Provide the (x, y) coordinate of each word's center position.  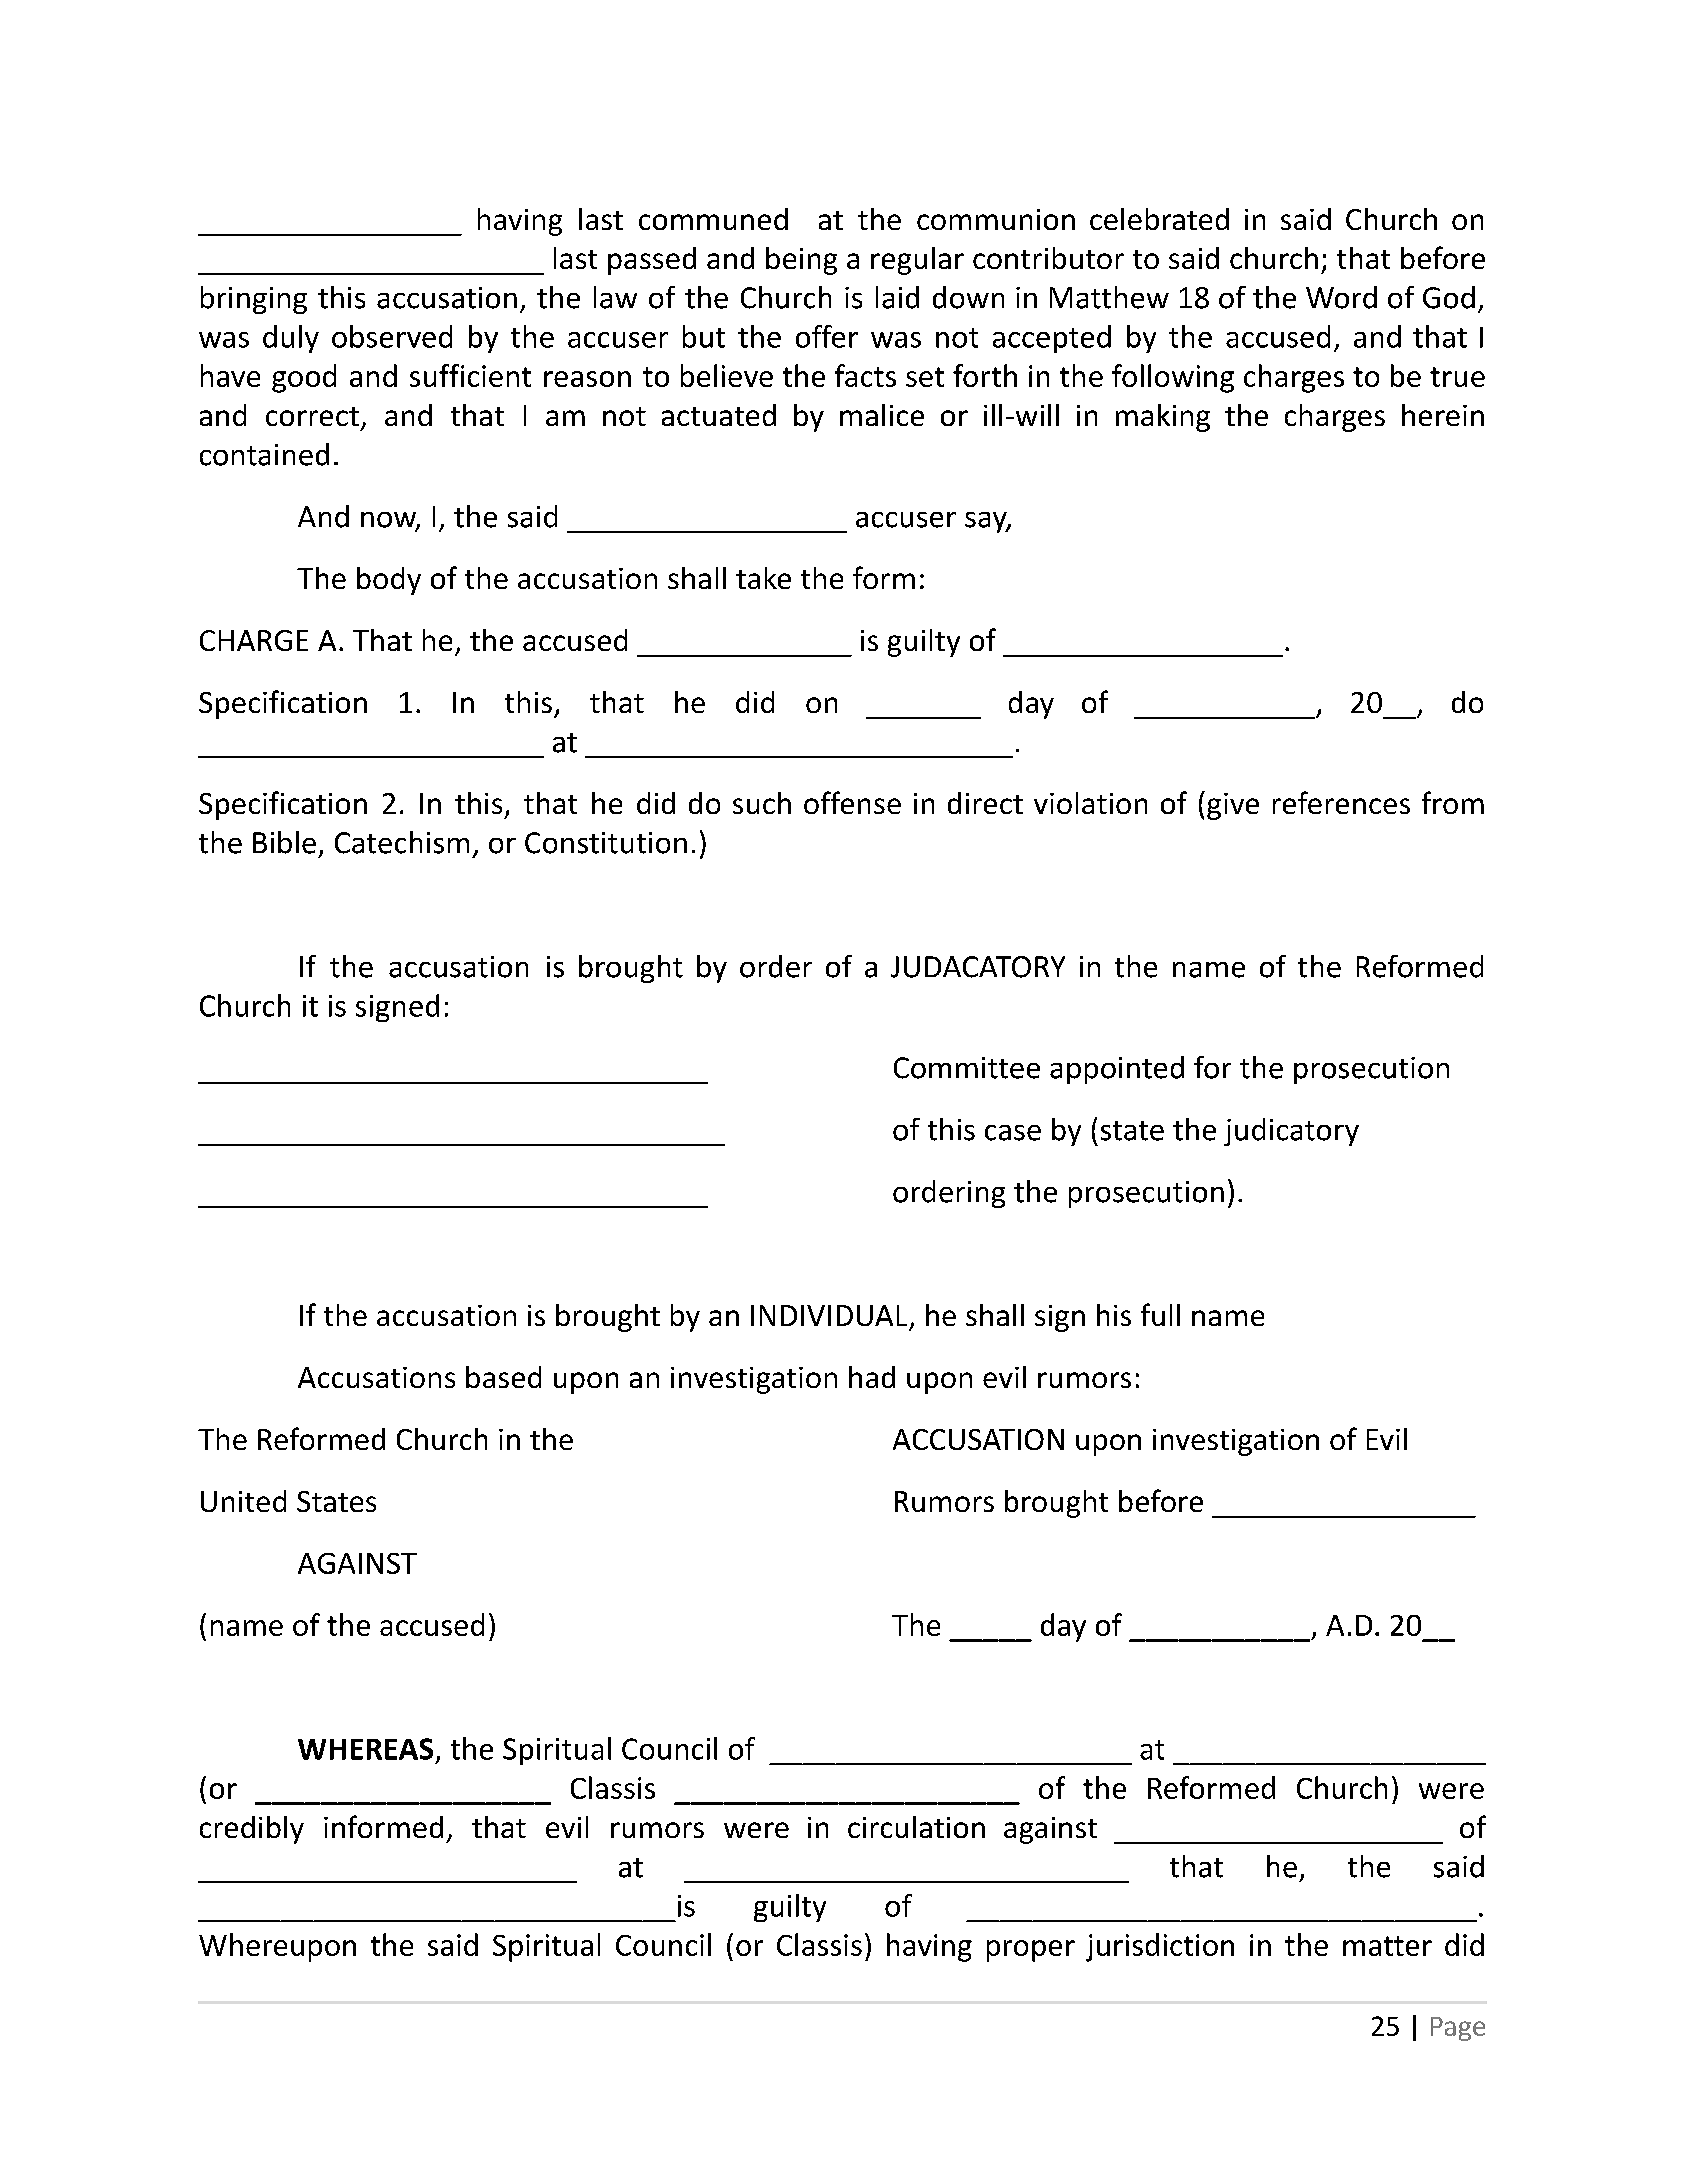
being (801, 261)
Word (1341, 297)
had (872, 1377)
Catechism (402, 842)
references (1341, 802)
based (503, 1377)
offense (852, 802)
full (1160, 1314)
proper (1031, 1951)
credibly (252, 1830)
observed (392, 336)
